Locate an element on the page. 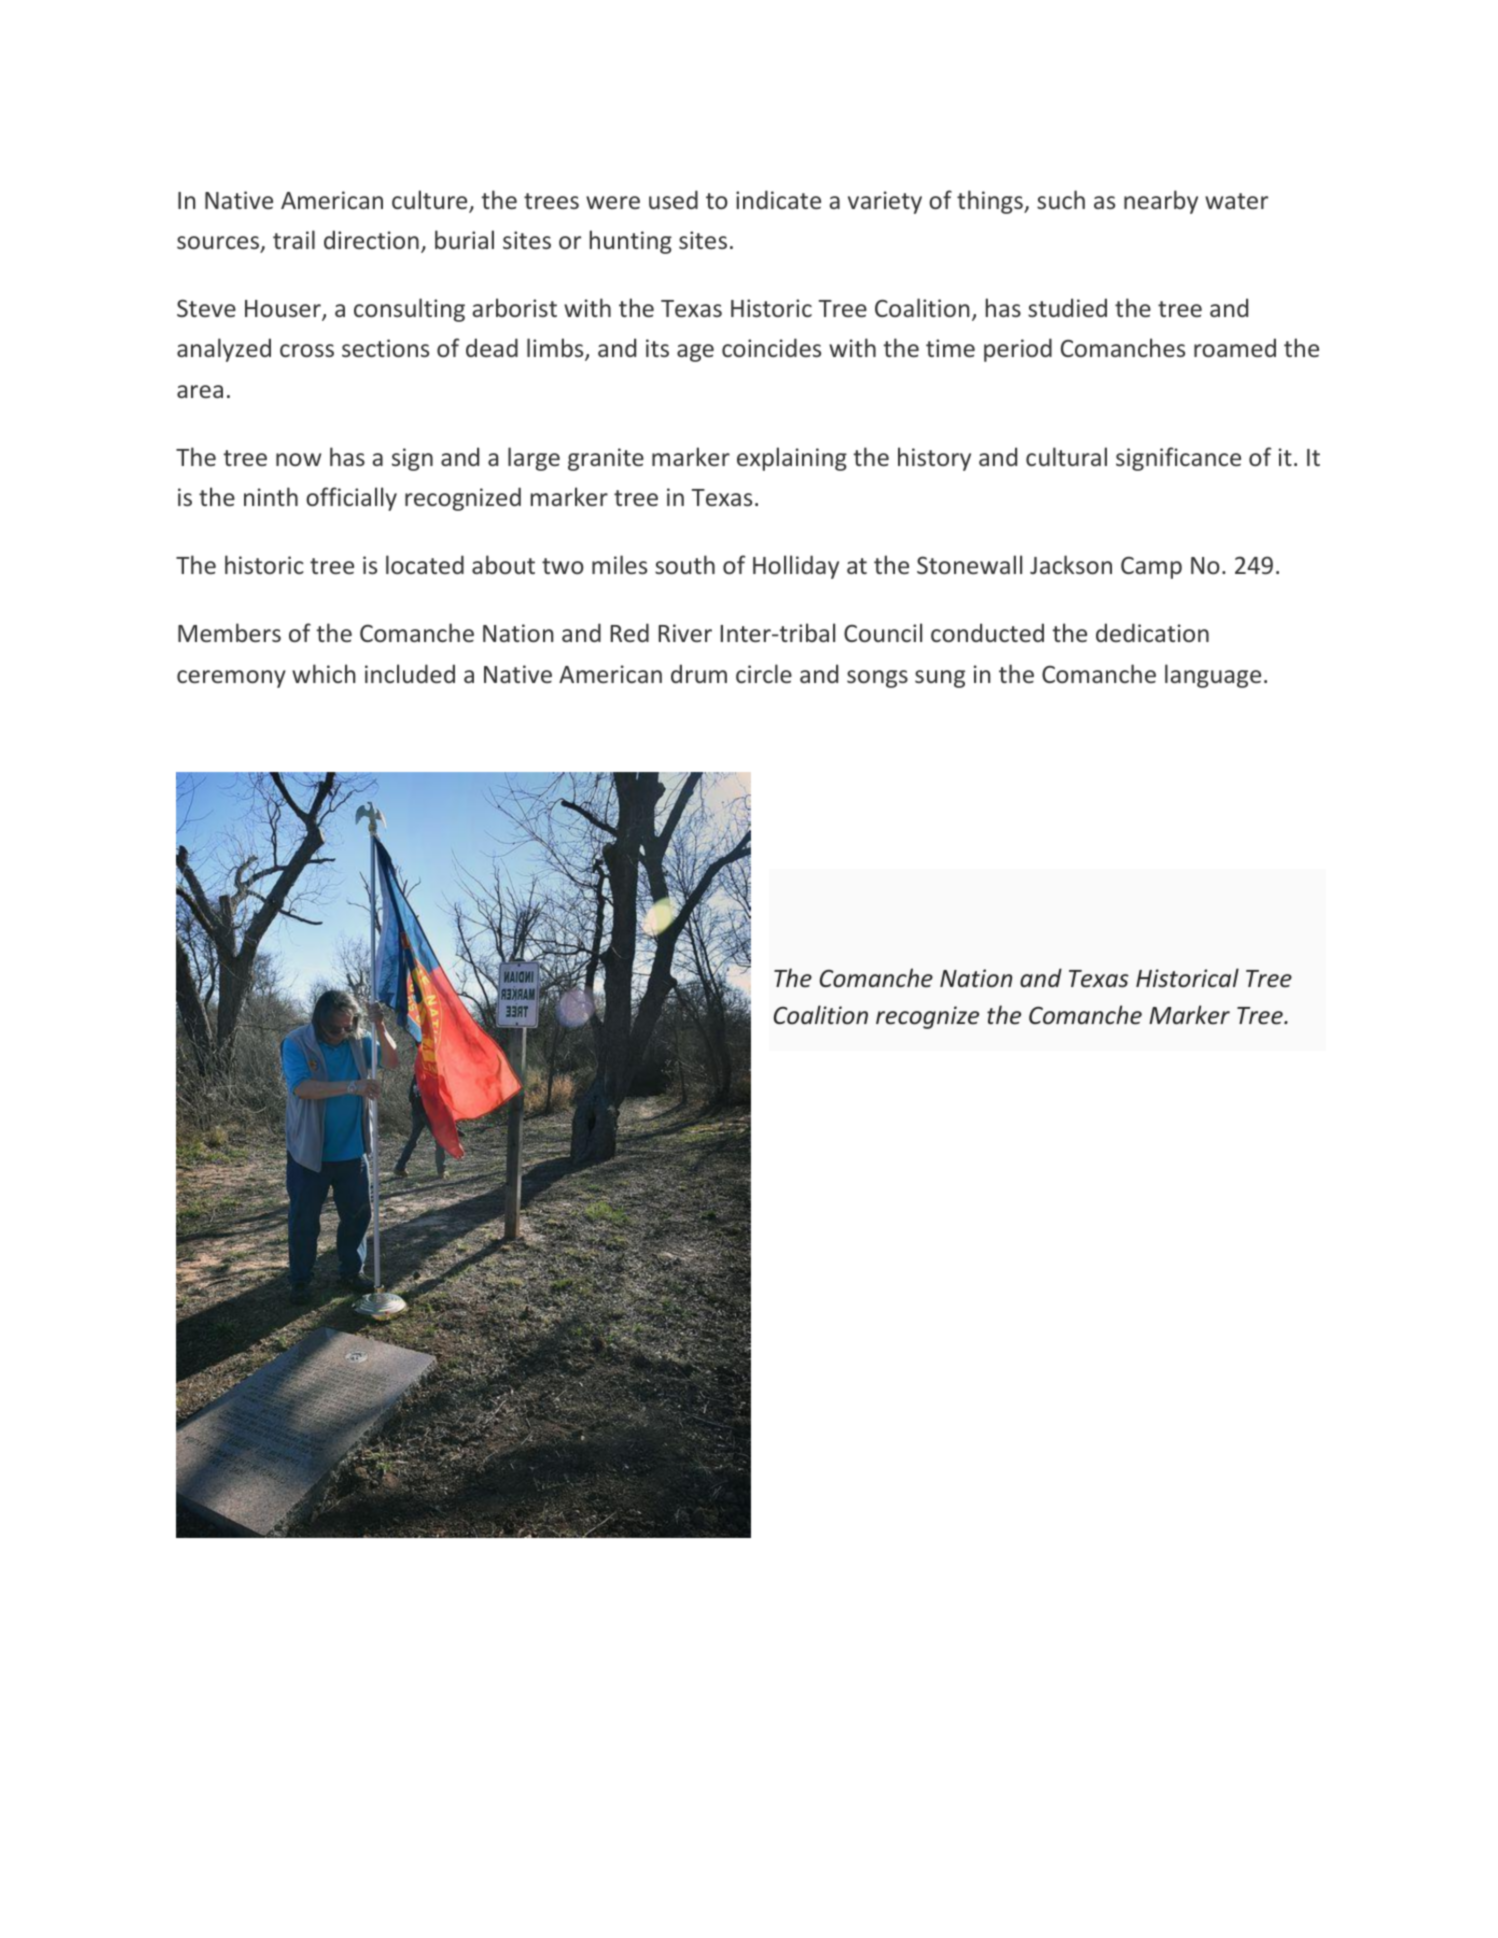 Image resolution: width=1498 pixels, height=1938 pixels. which is located at coordinates (324, 673).
